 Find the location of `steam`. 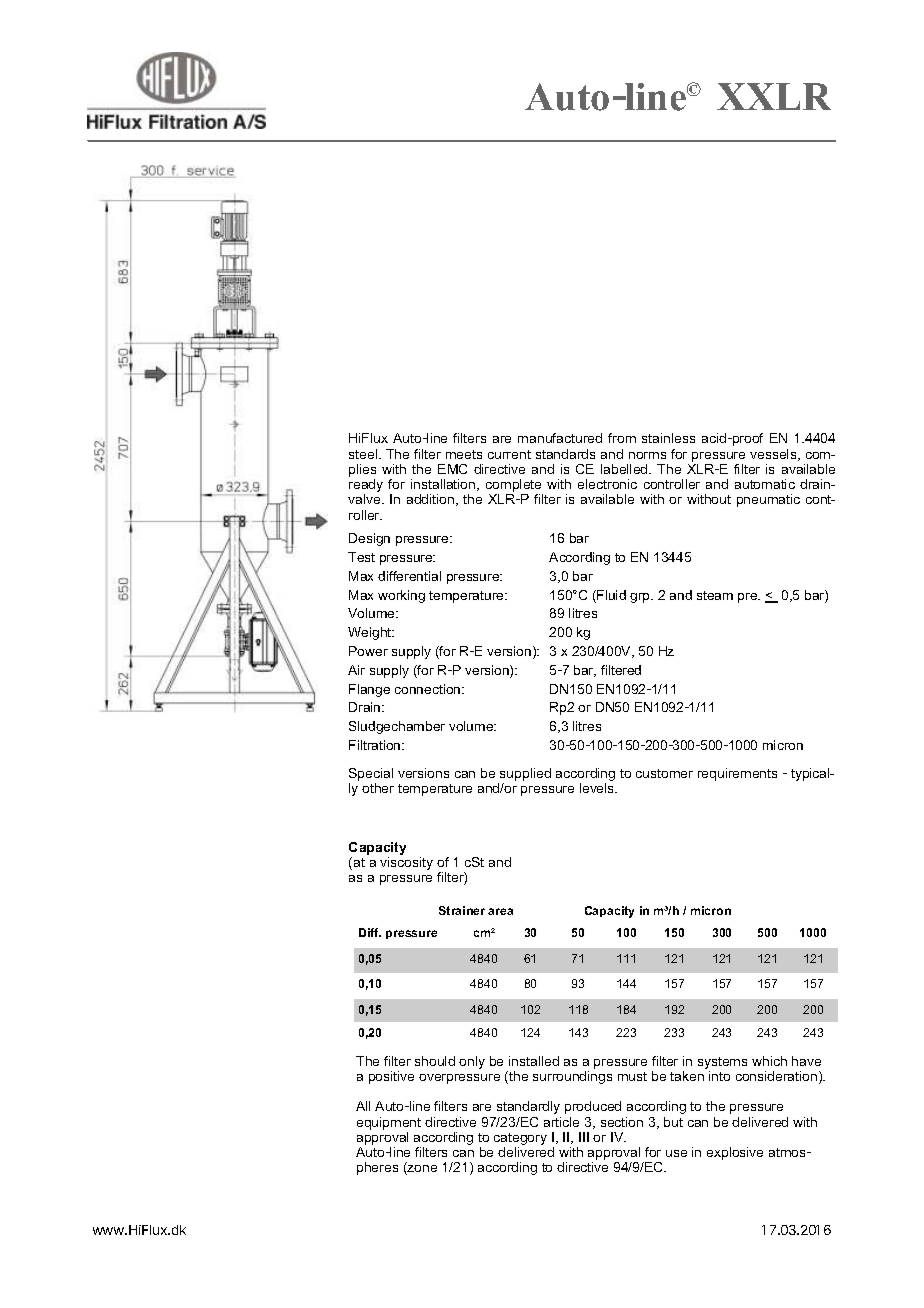

steam is located at coordinates (715, 595).
